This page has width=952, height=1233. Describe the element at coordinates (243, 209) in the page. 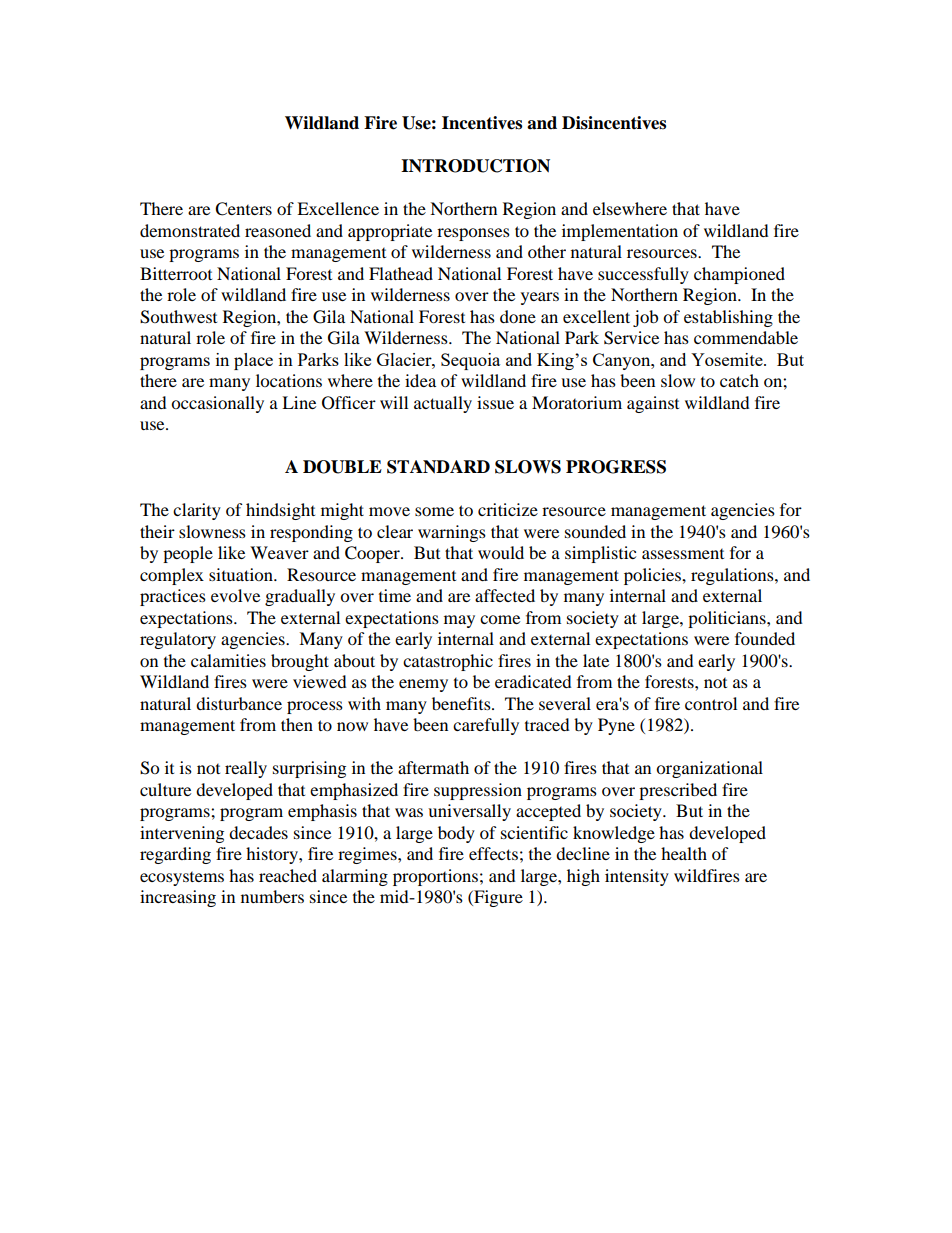

I see `Centers` at that location.
